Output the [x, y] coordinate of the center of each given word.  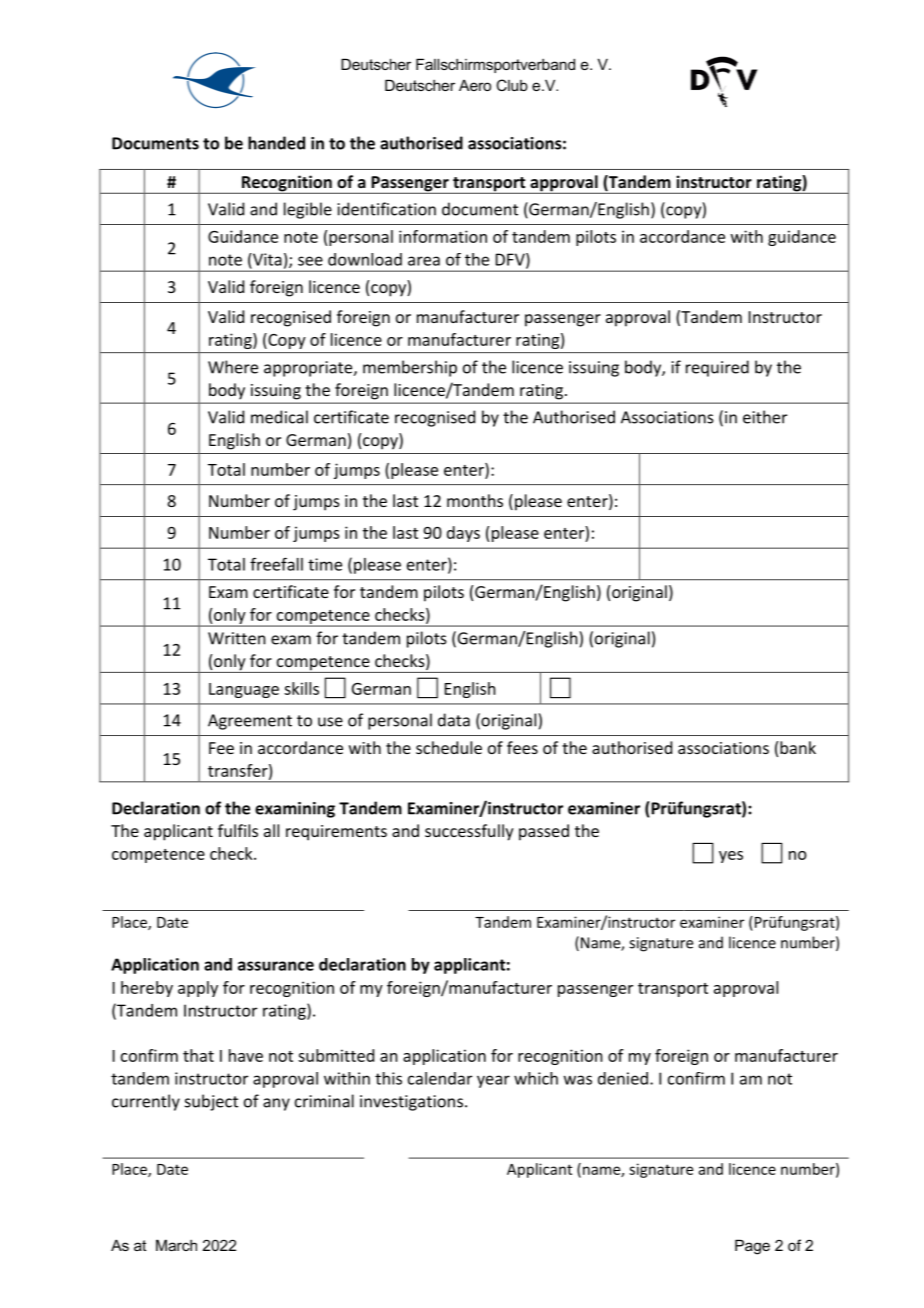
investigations [411, 1103]
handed [276, 143]
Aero [475, 85]
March [176, 1245]
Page [752, 1247]
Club [512, 85]
